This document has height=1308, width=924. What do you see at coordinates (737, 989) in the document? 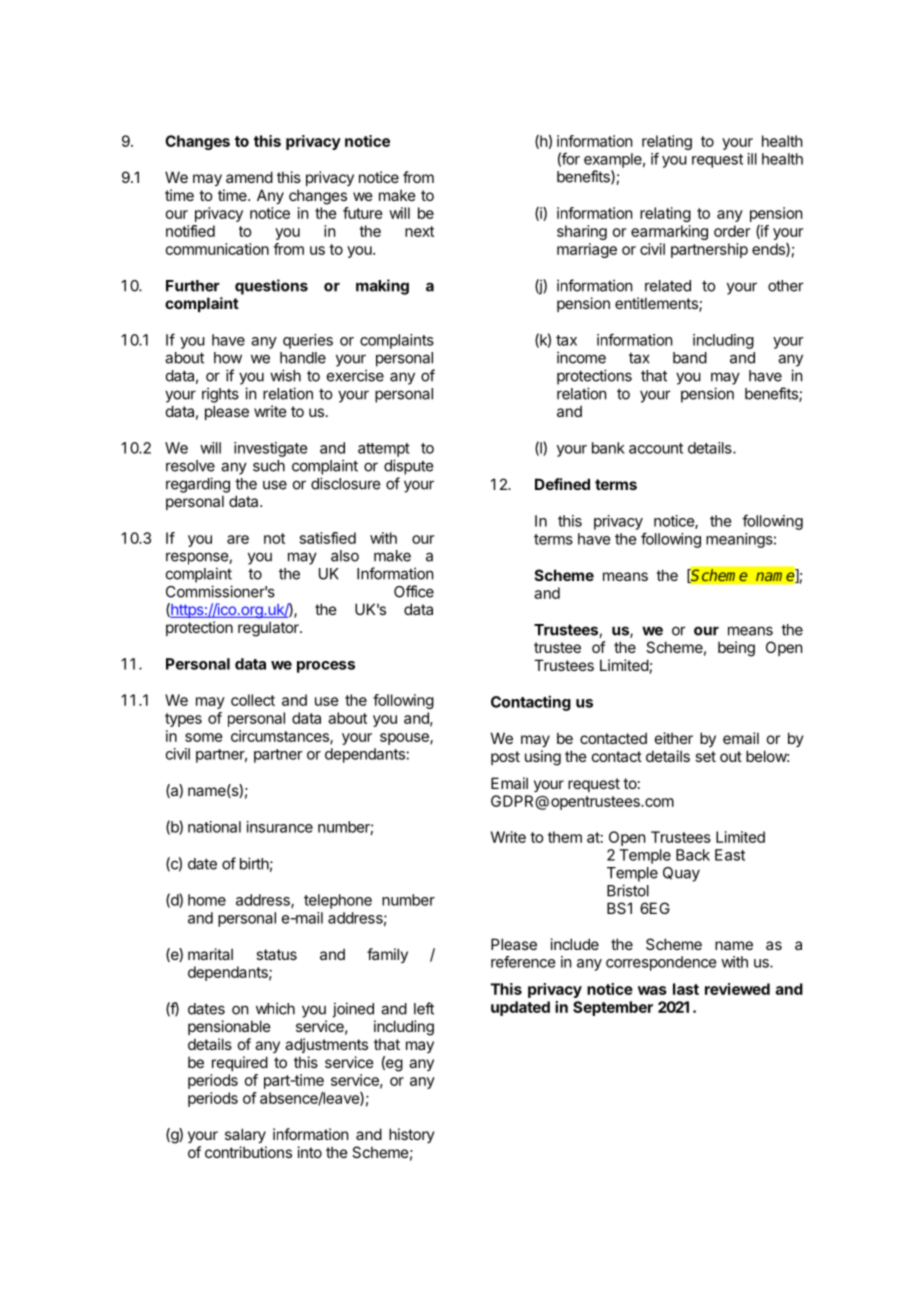
I see `reviewed` at bounding box center [737, 989].
